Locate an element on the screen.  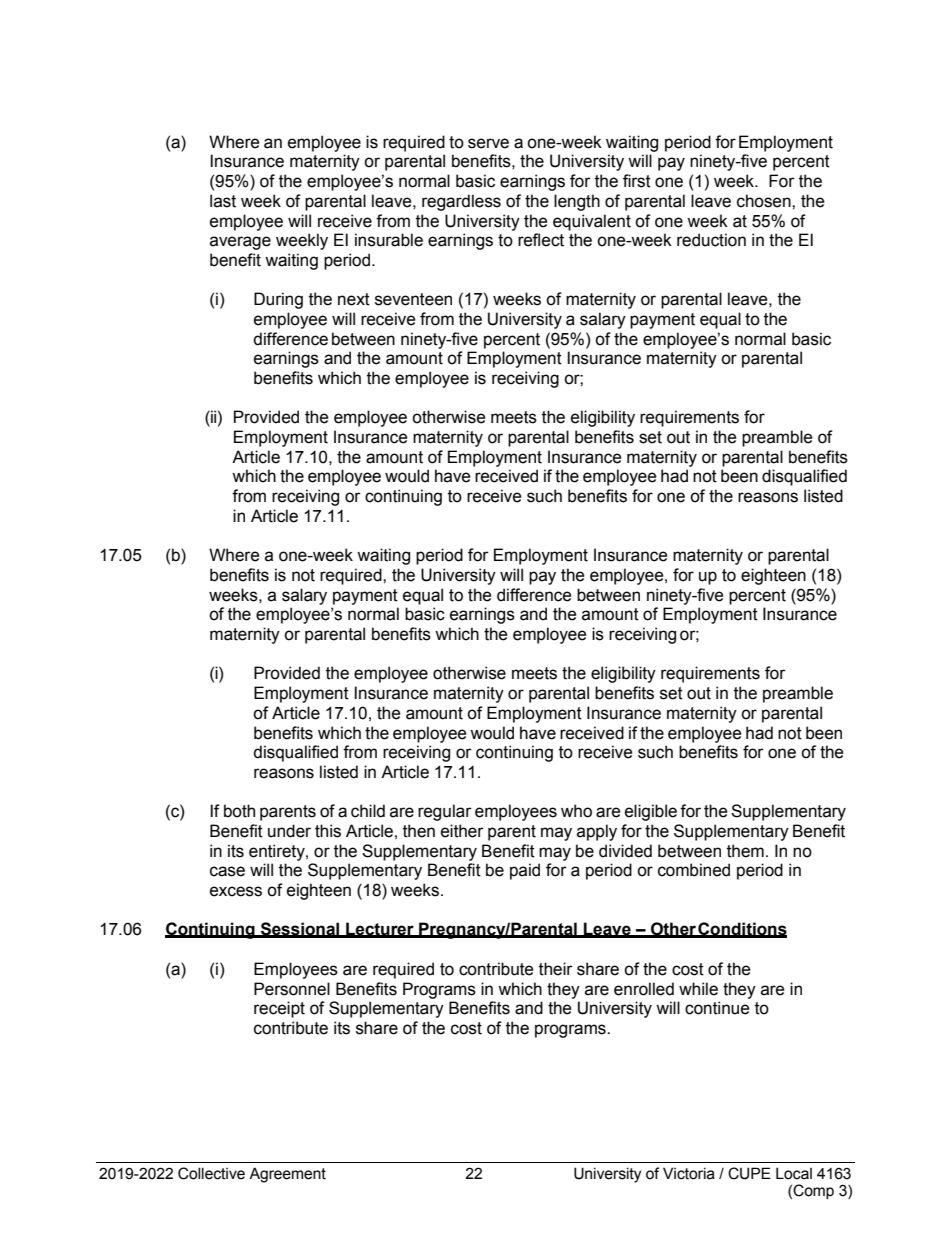
seventeen is located at coordinates (413, 299).
